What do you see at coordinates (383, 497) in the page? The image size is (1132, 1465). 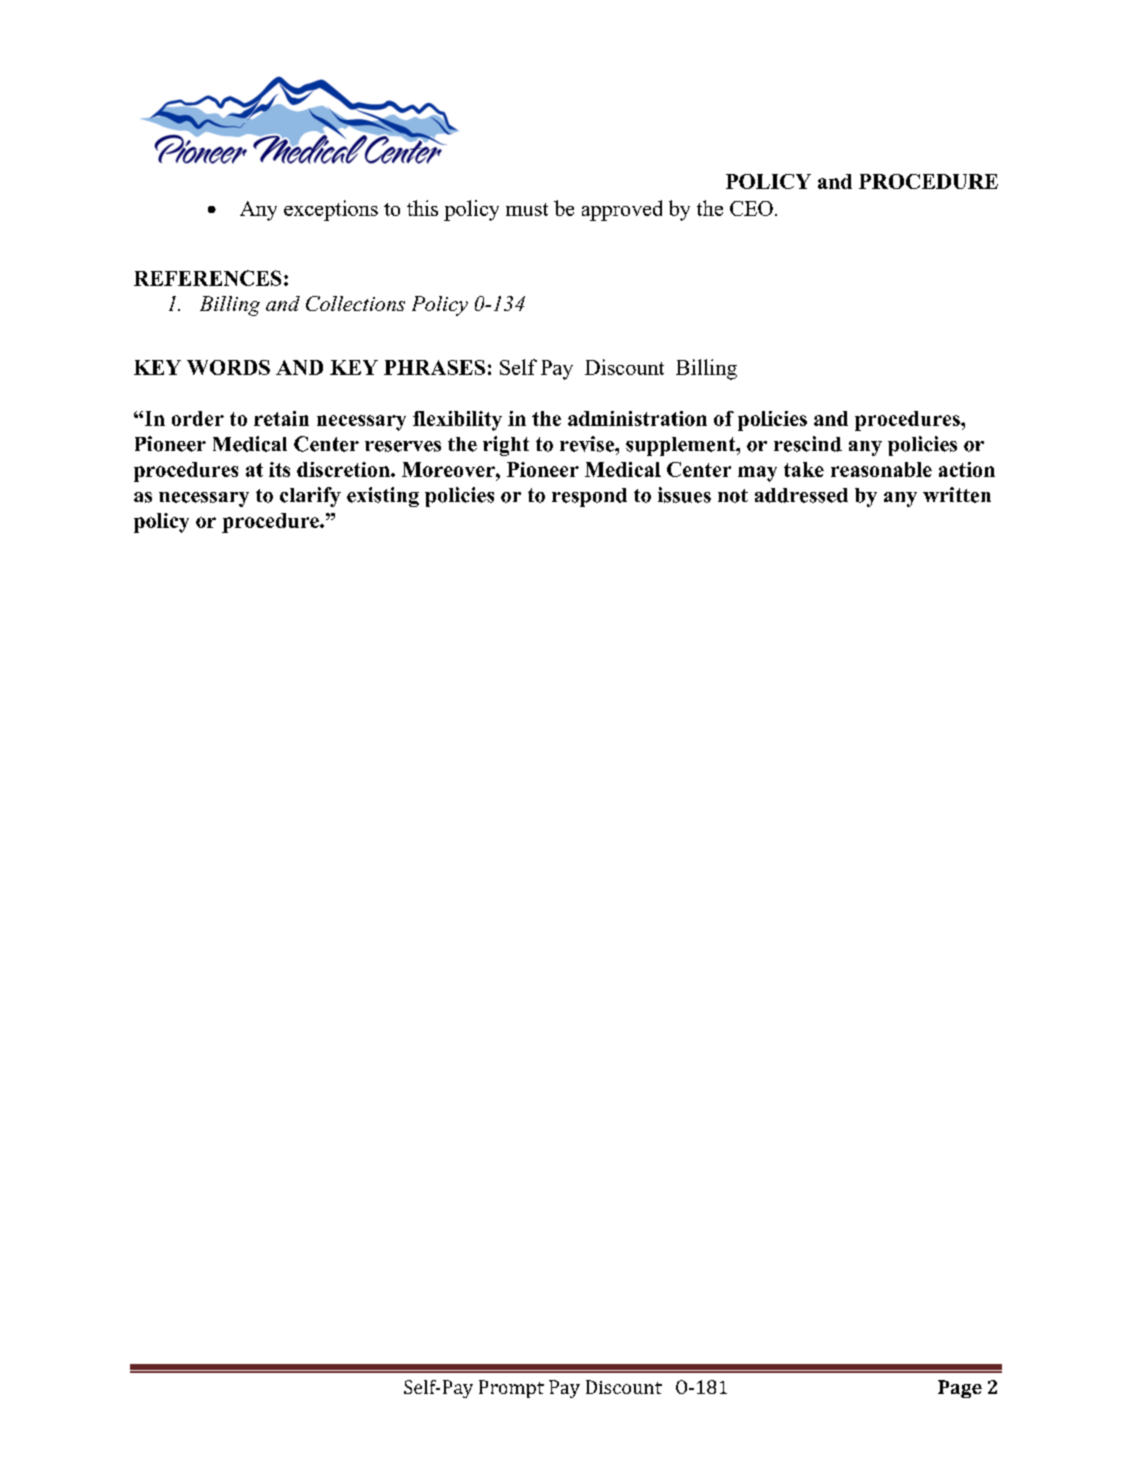 I see `existing` at bounding box center [383, 497].
